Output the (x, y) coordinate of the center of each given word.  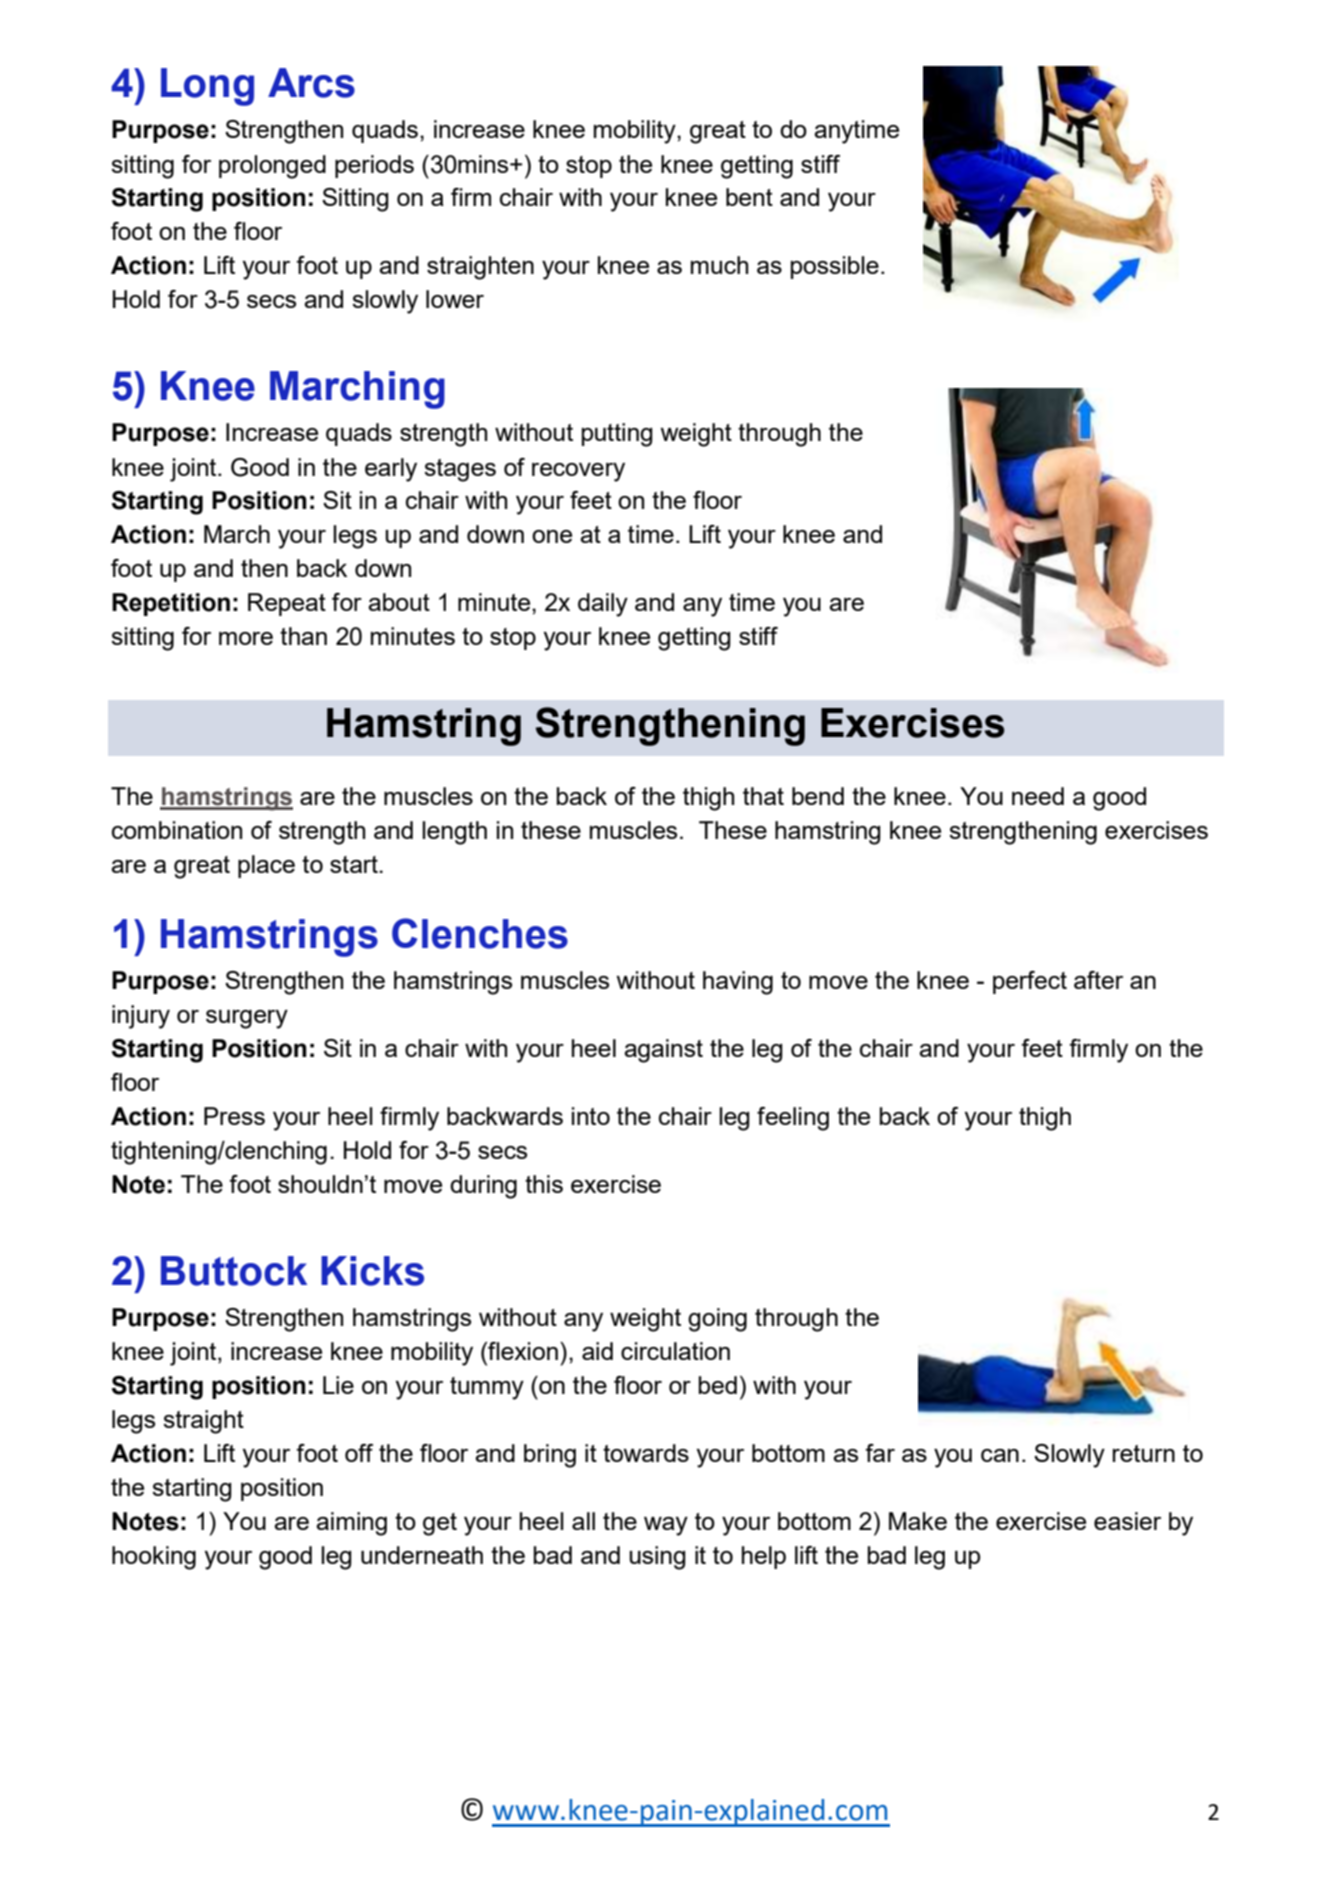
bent (749, 197)
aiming (351, 1524)
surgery (247, 1019)
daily (603, 605)
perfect (1030, 982)
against (663, 1051)
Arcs (311, 83)
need (1038, 796)
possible (835, 267)
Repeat (287, 604)
